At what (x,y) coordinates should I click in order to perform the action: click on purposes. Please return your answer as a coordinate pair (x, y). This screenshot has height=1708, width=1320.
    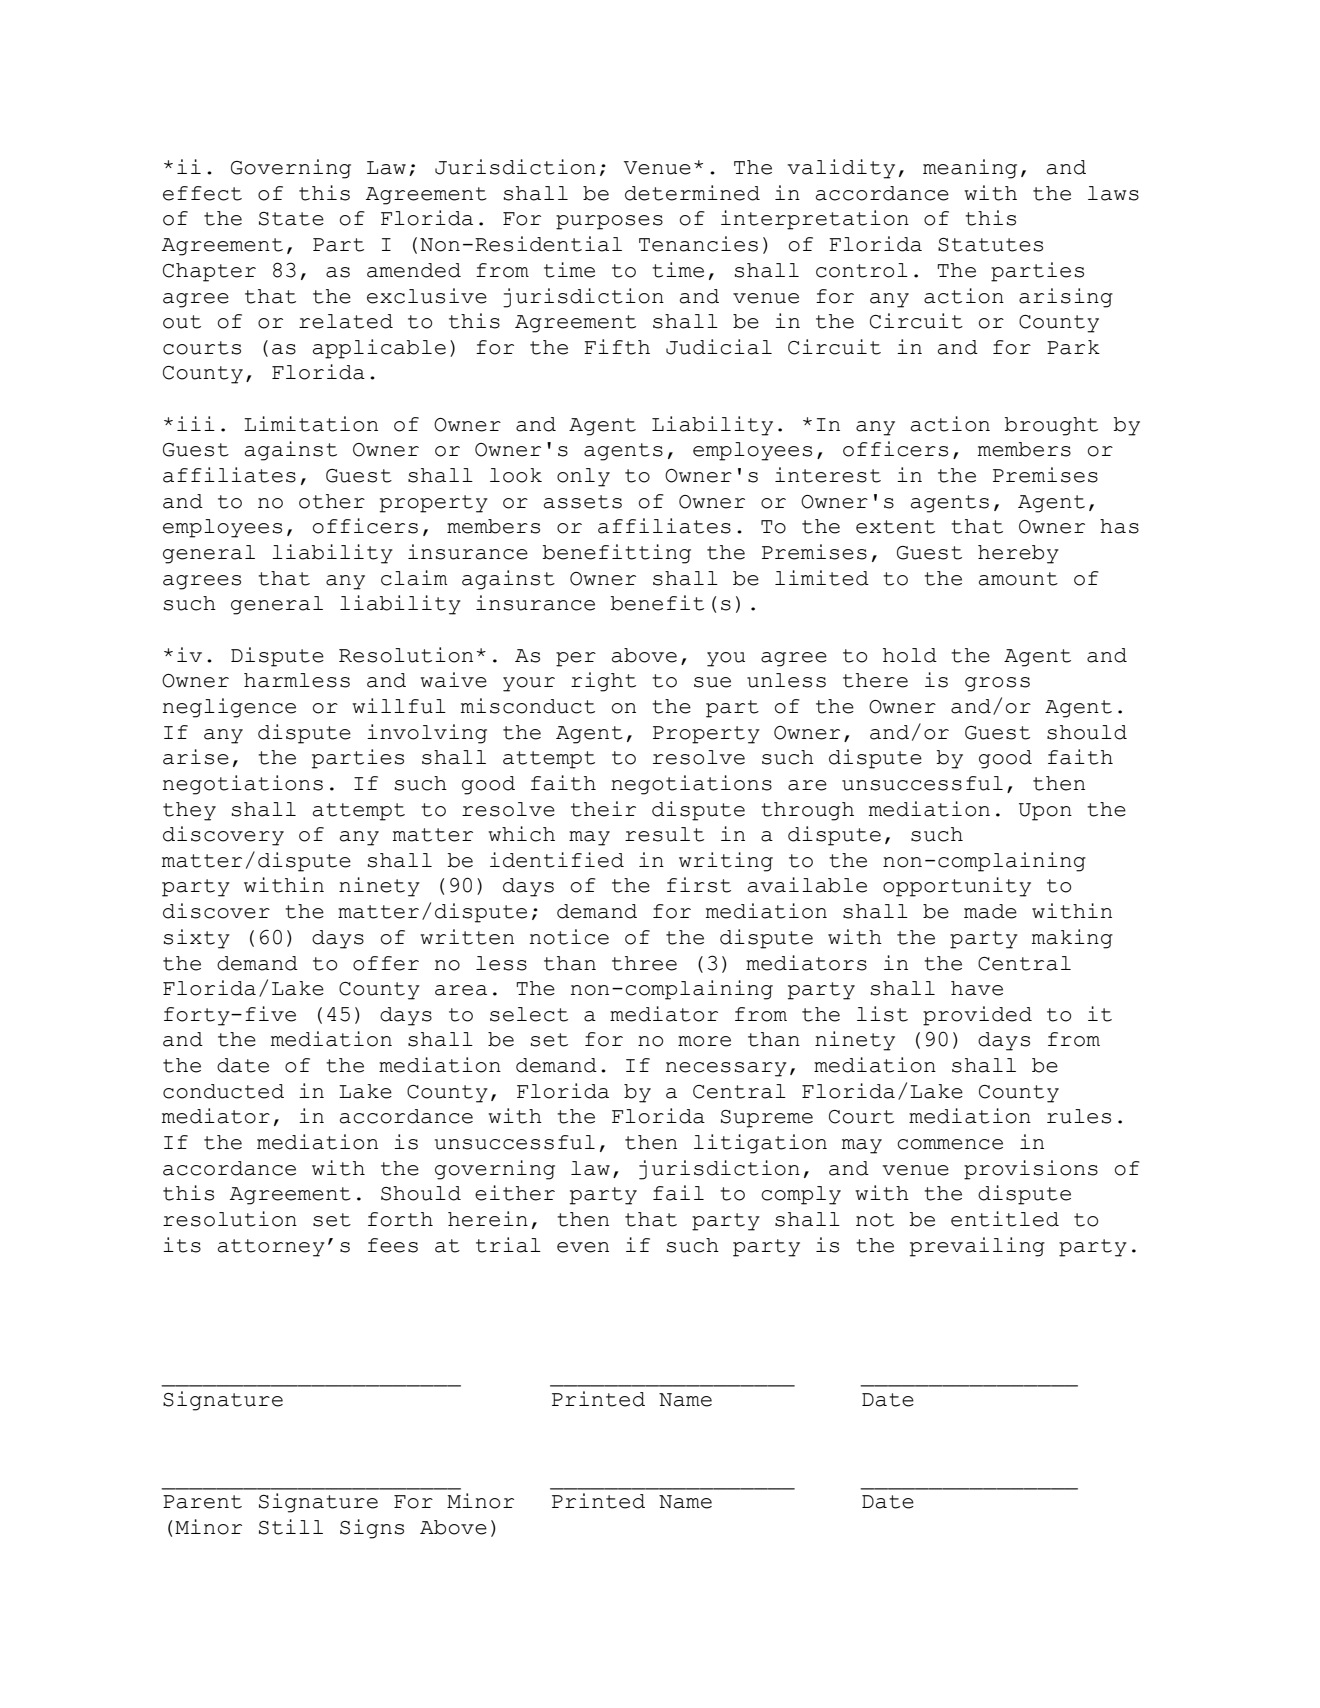
    Looking at the image, I should click on (609, 222).
